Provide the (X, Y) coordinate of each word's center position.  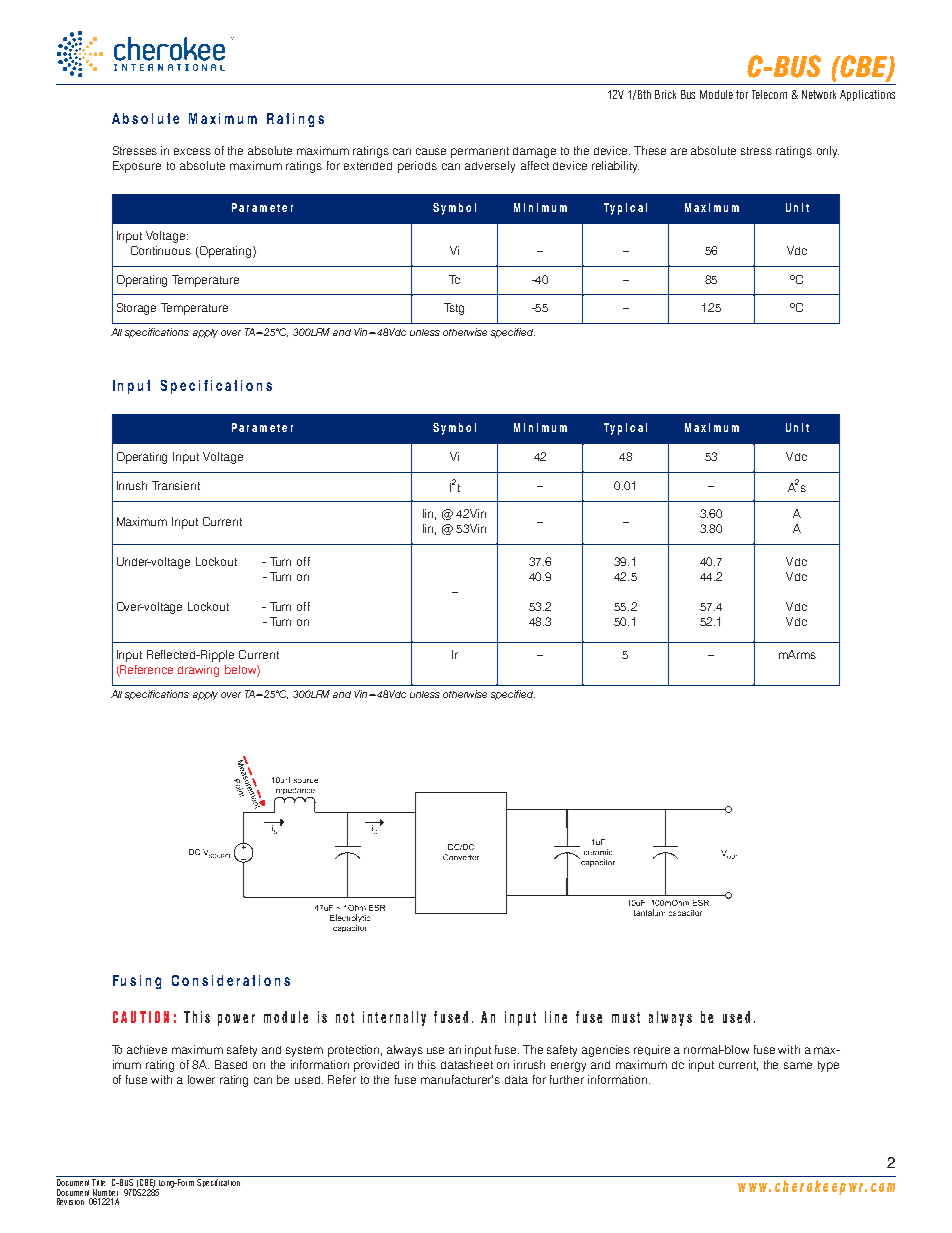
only (828, 152)
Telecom (769, 94)
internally (394, 1018)
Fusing (137, 982)
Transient (176, 485)
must (626, 1017)
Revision (70, 1201)
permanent (480, 152)
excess (192, 151)
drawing (198, 671)
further (567, 1079)
